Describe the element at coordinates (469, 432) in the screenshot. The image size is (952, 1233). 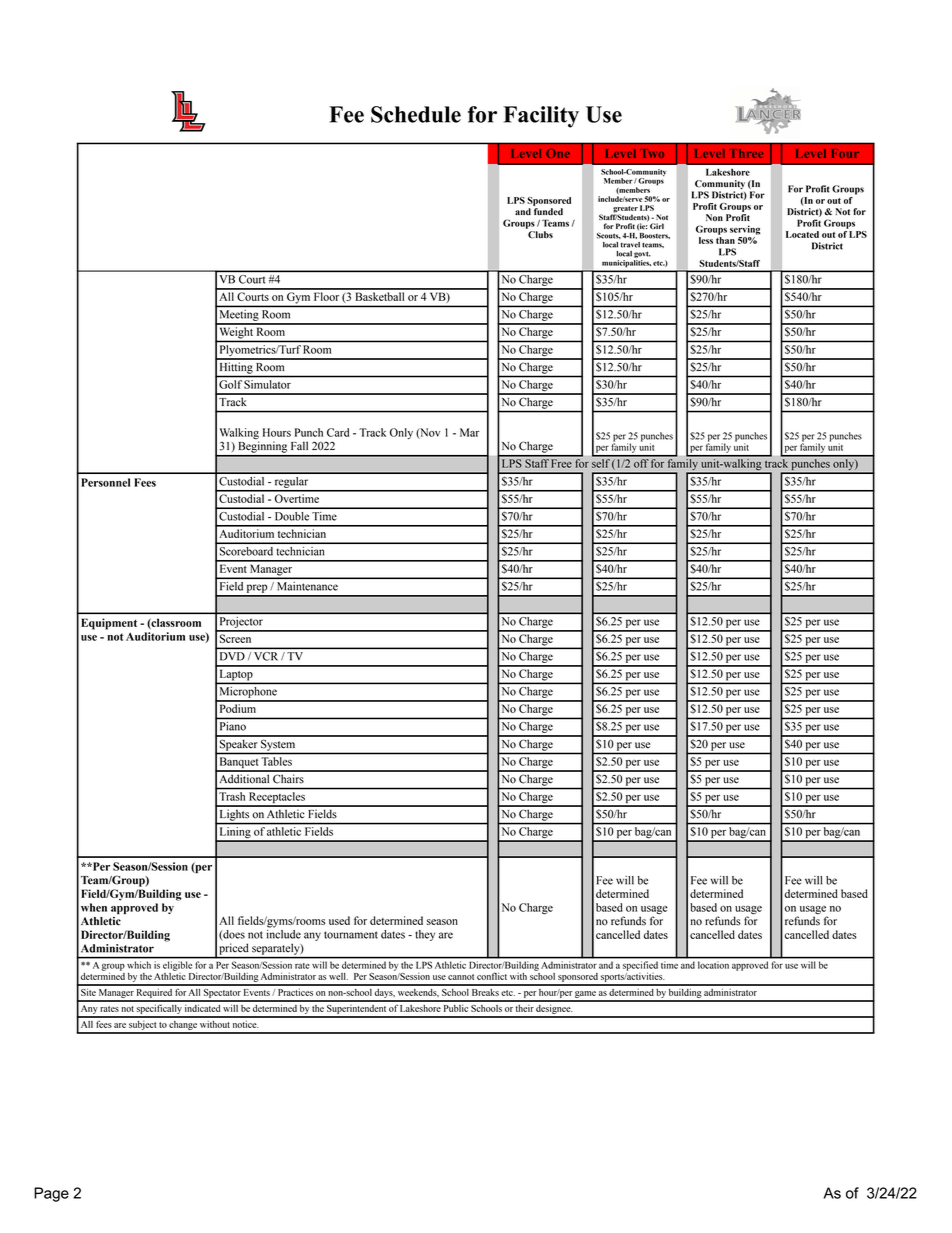
I see `Mar` at that location.
